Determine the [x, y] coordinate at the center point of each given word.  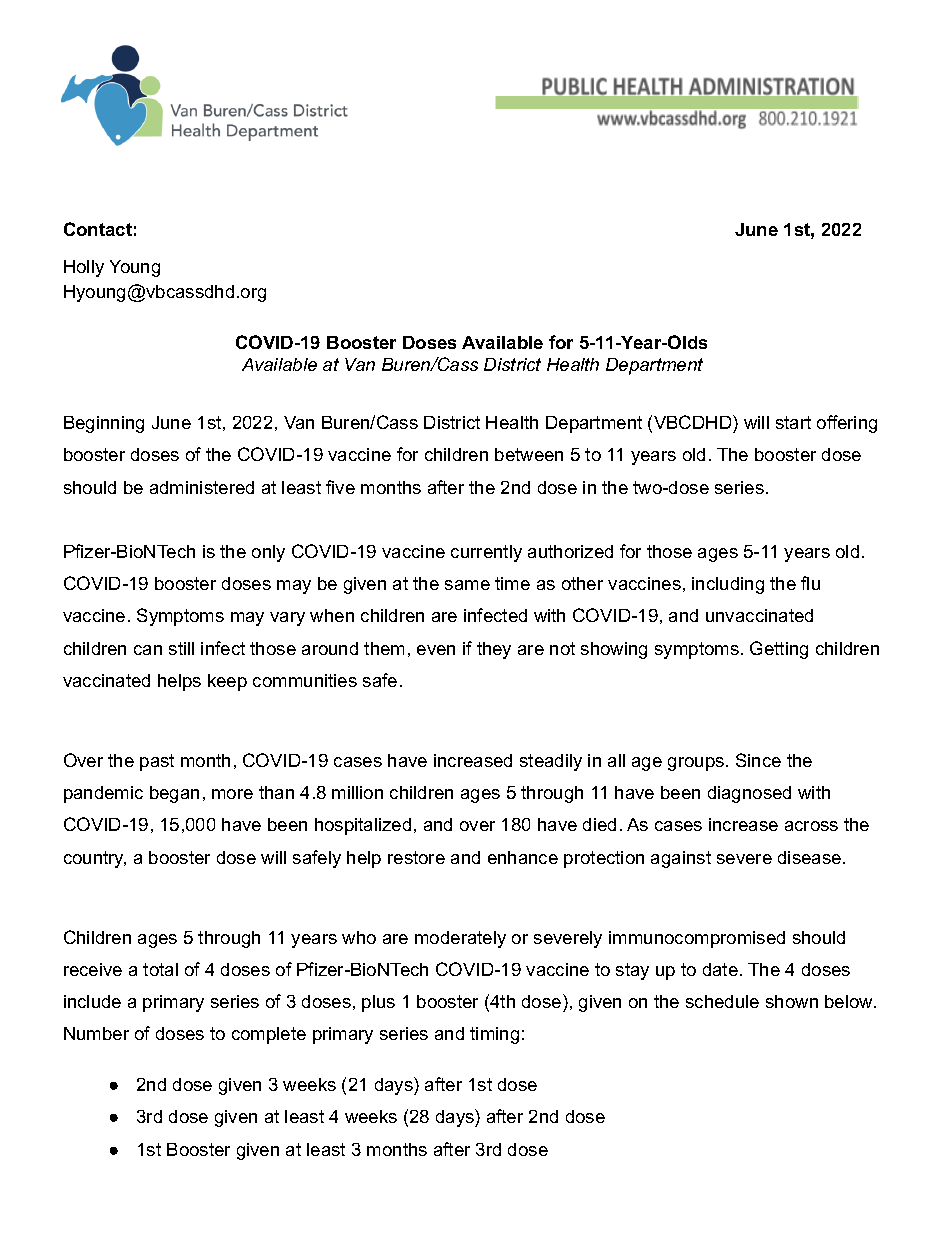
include [92, 1001]
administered [202, 487]
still [181, 648]
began [174, 794]
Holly [84, 268]
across [811, 826]
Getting [779, 650]
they [494, 650]
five [340, 487]
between [529, 454]
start [793, 422]
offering [847, 424]
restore [416, 857]
